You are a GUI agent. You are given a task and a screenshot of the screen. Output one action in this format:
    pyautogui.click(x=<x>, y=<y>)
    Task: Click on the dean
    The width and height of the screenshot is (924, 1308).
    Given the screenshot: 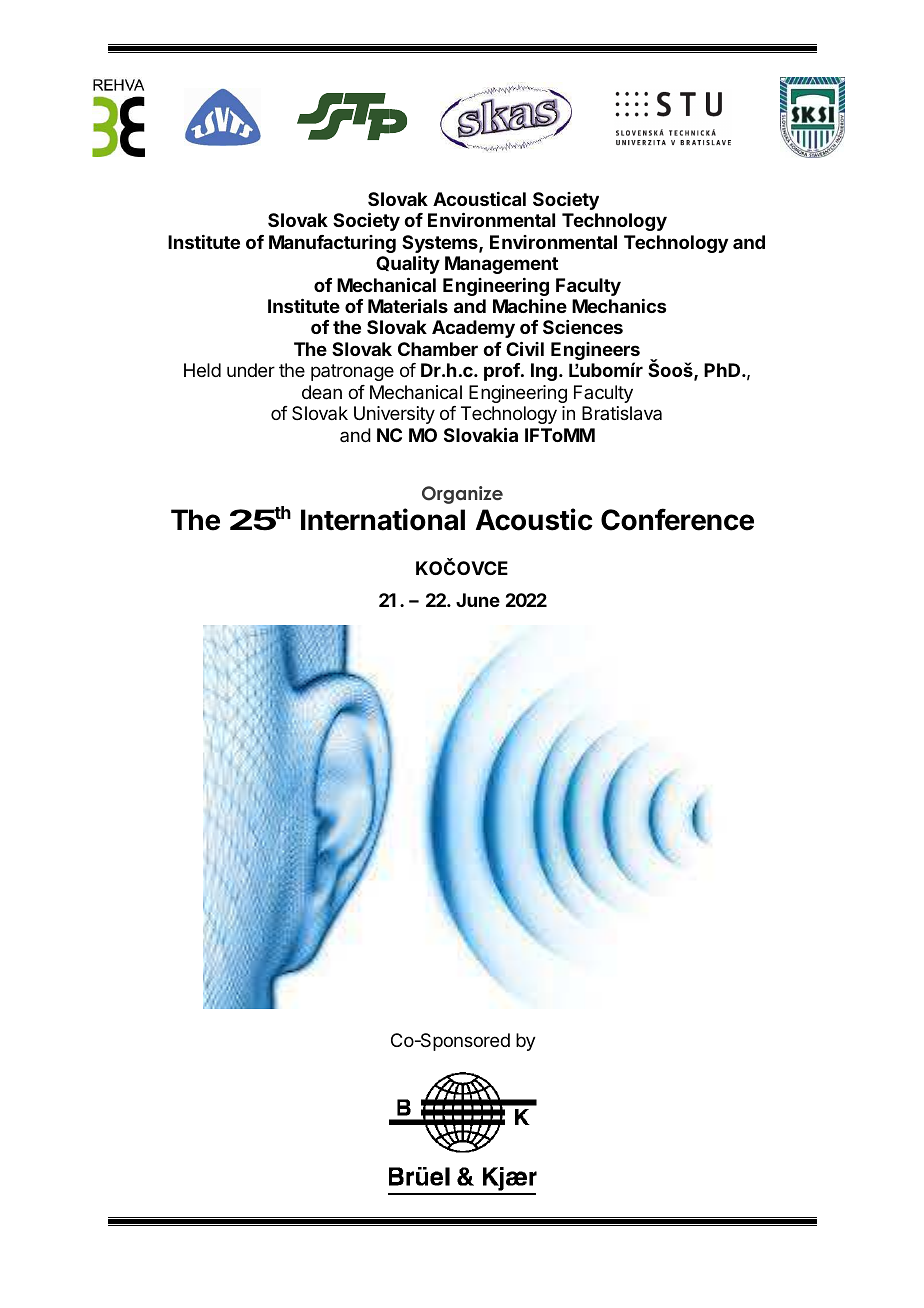 What is the action you would take?
    pyautogui.click(x=322, y=392)
